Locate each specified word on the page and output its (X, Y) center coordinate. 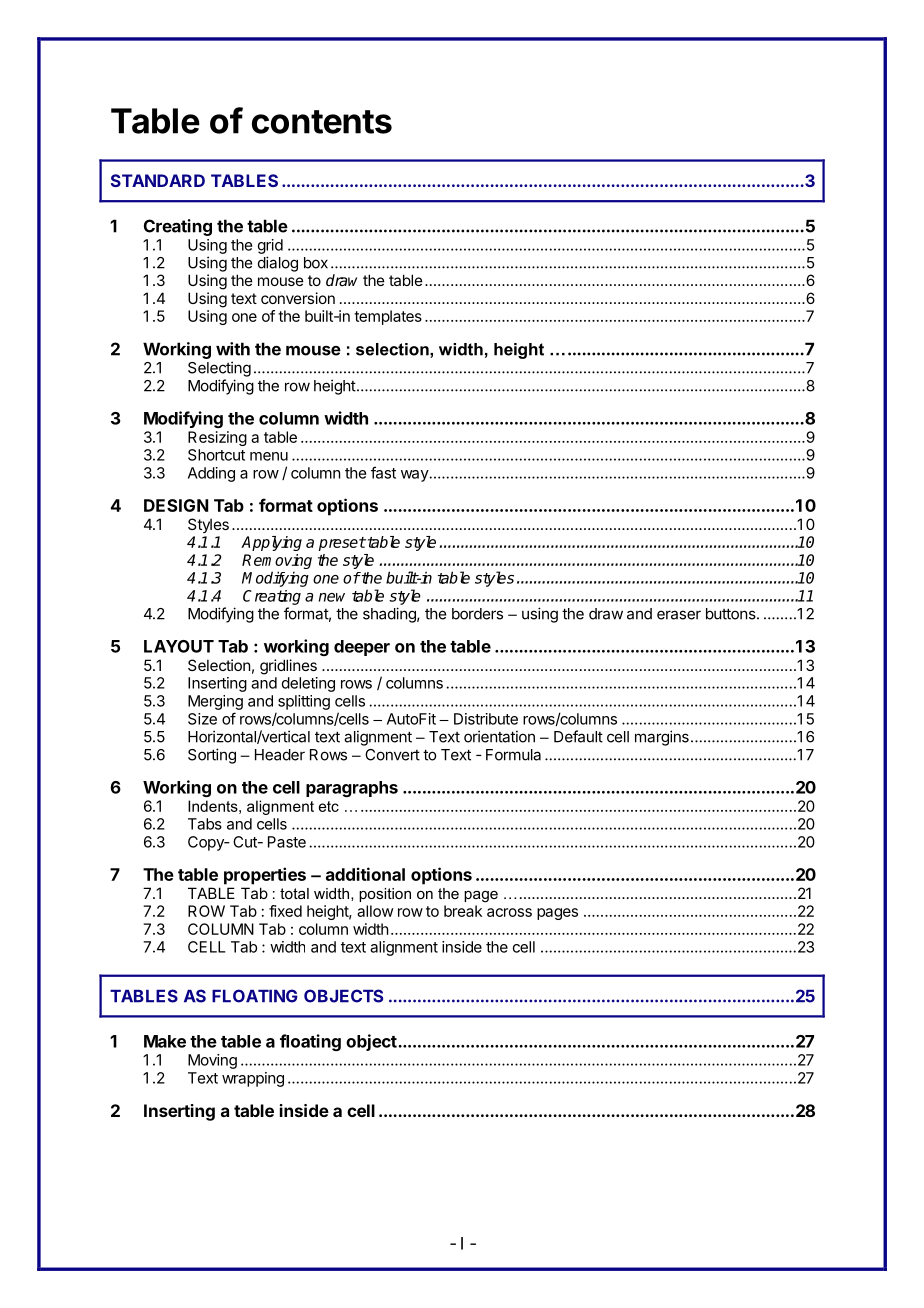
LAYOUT (179, 646)
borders (477, 614)
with (233, 349)
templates (388, 317)
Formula (513, 755)
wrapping (253, 1079)
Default (578, 736)
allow (375, 911)
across (509, 912)
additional (365, 874)
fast (383, 472)
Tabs (205, 824)
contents (322, 122)
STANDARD (158, 180)
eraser (679, 615)
